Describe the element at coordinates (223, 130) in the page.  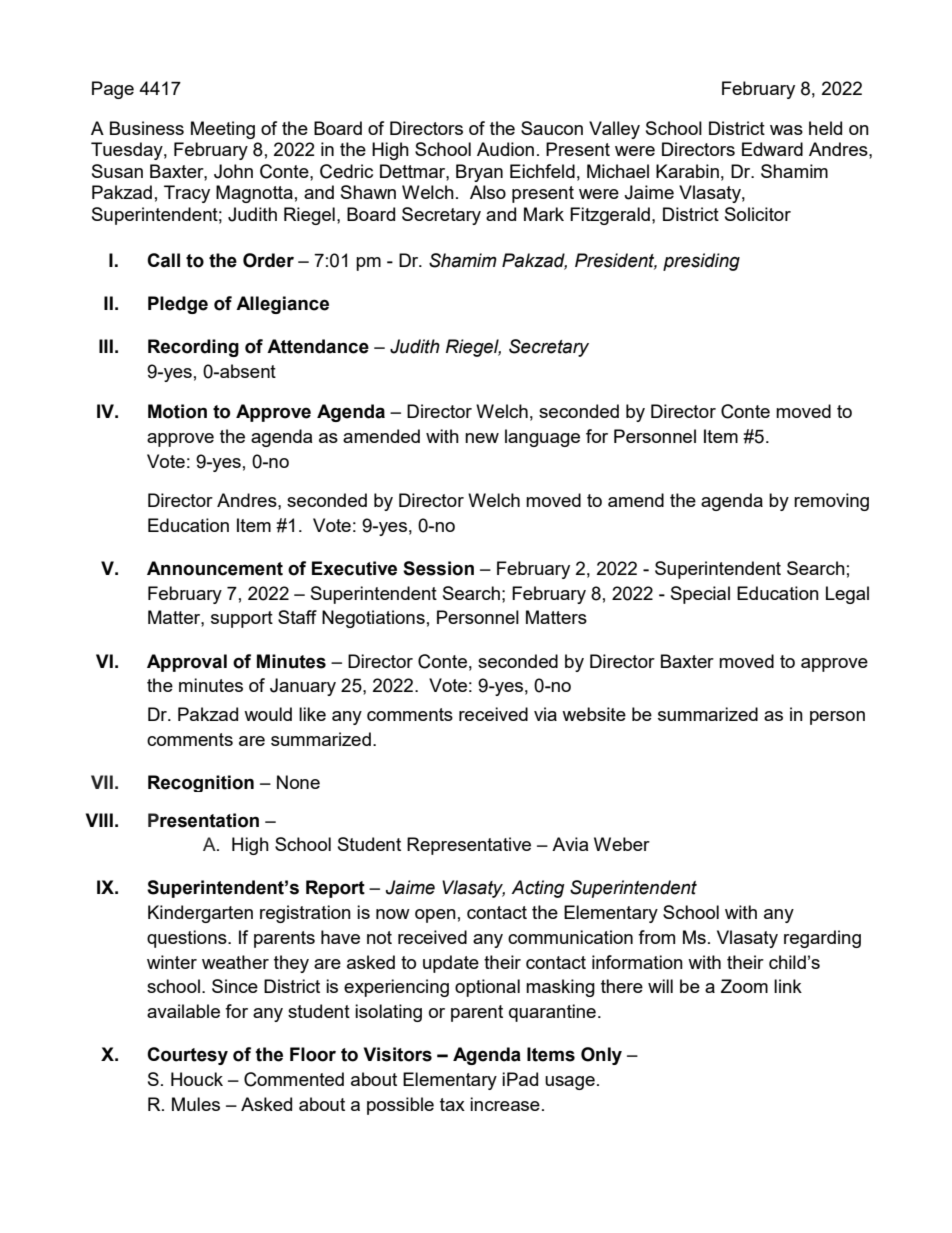
I see `Meeting` at that location.
